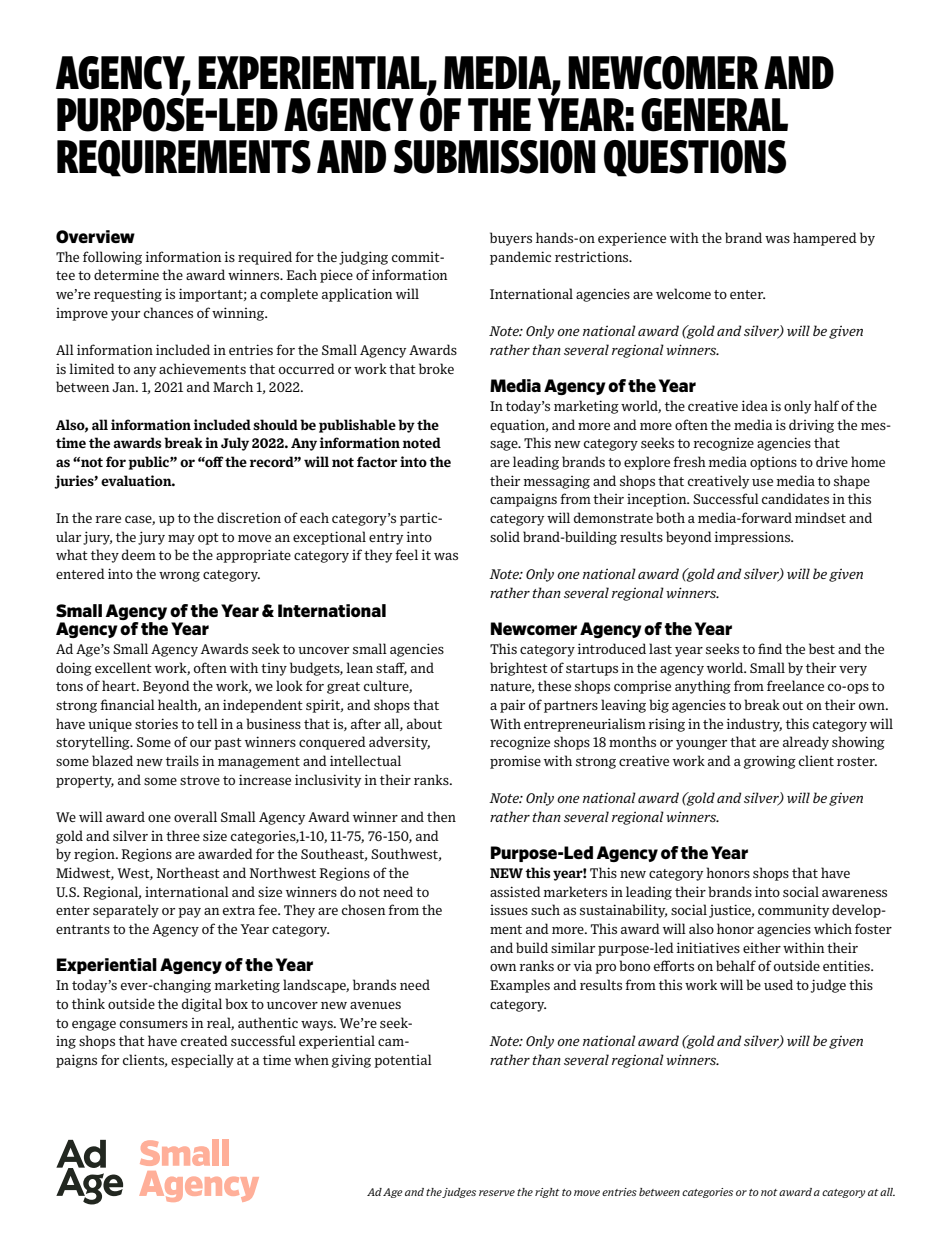 The image size is (952, 1233). What do you see at coordinates (497, 1193) in the page?
I see `reserve` at bounding box center [497, 1193].
